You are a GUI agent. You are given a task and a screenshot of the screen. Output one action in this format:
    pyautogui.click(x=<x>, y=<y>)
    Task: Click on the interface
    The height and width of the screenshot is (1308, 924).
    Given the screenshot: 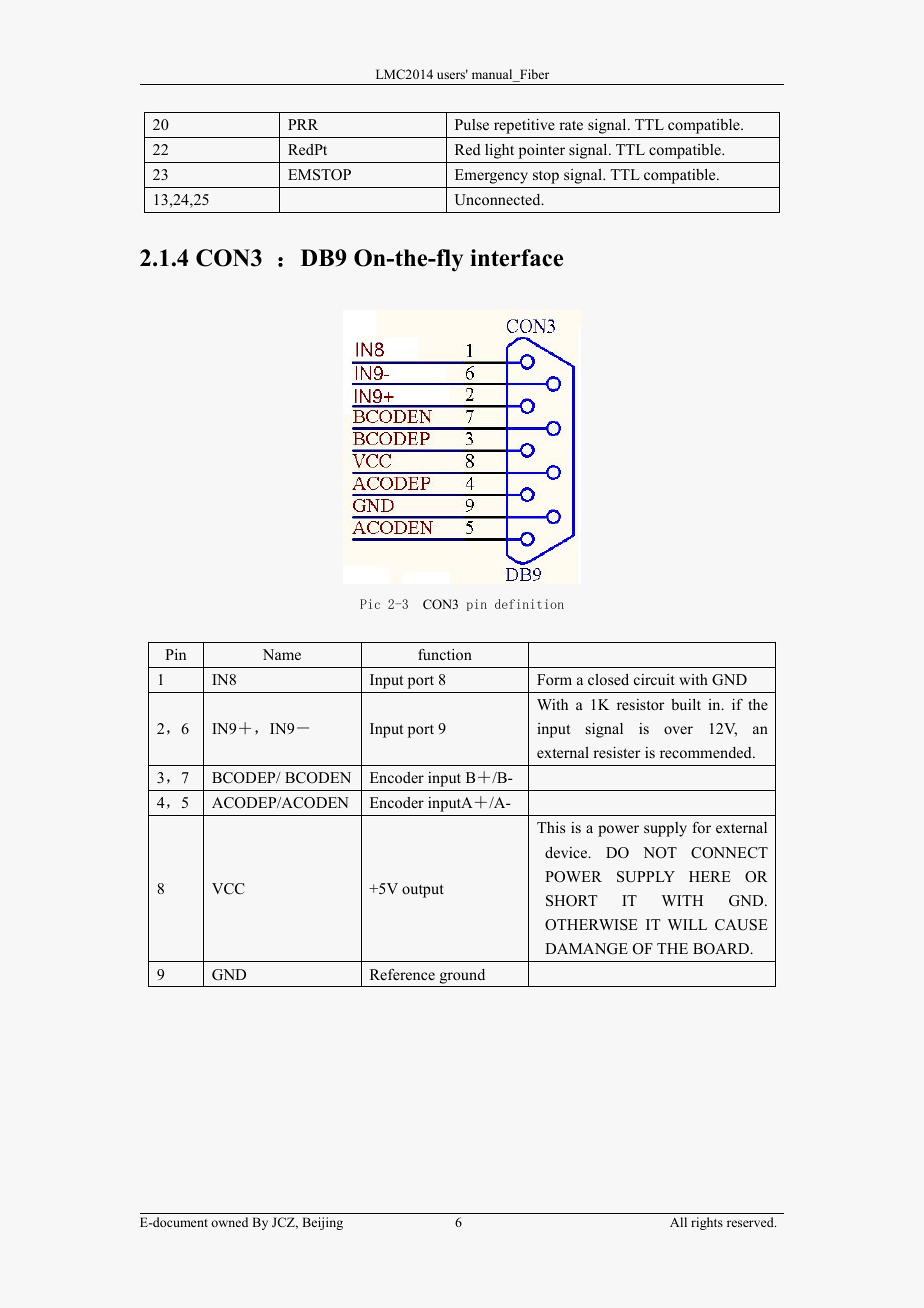 What is the action you would take?
    pyautogui.click(x=516, y=258)
